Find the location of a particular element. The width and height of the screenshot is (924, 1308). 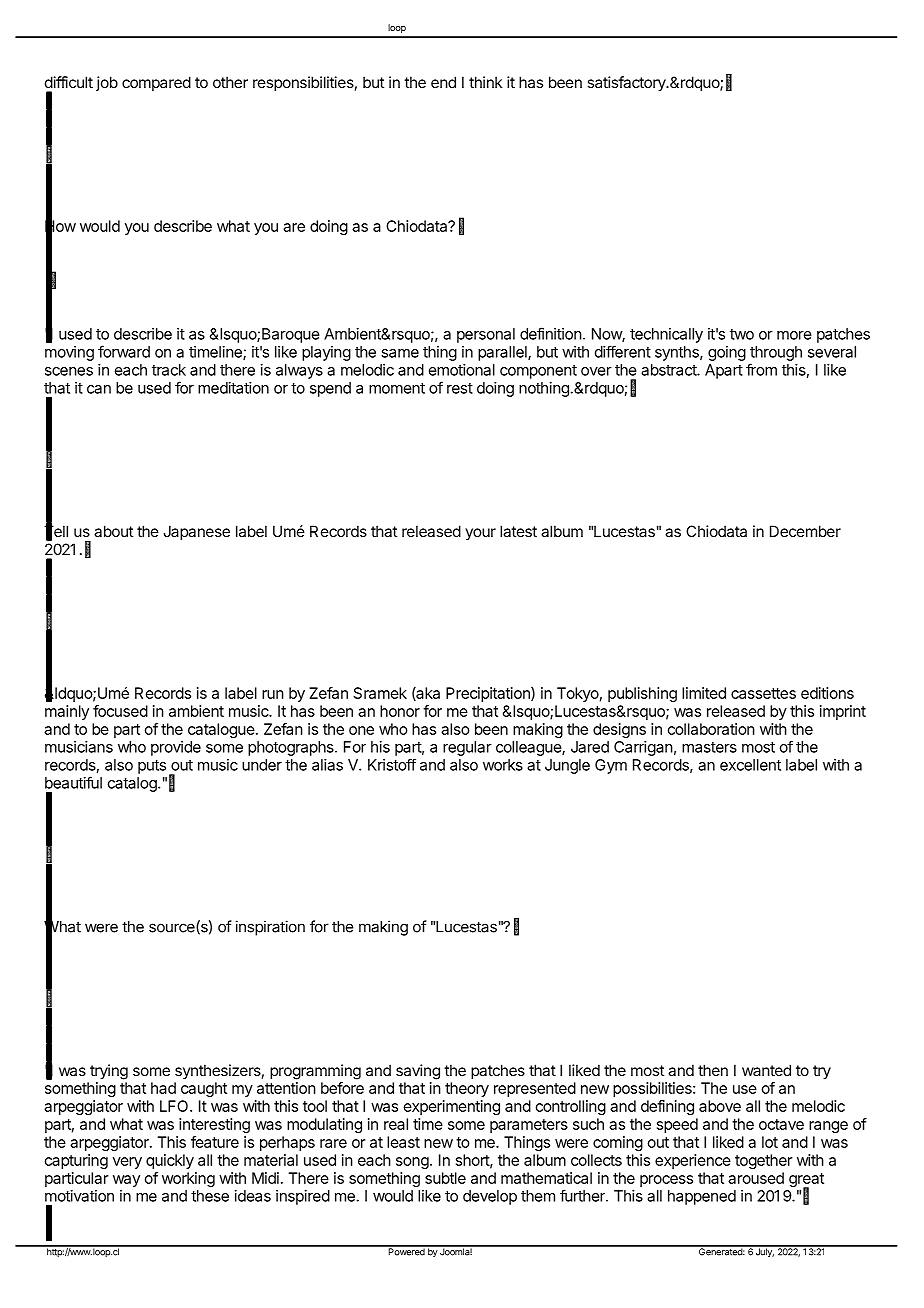

can is located at coordinates (99, 389).
